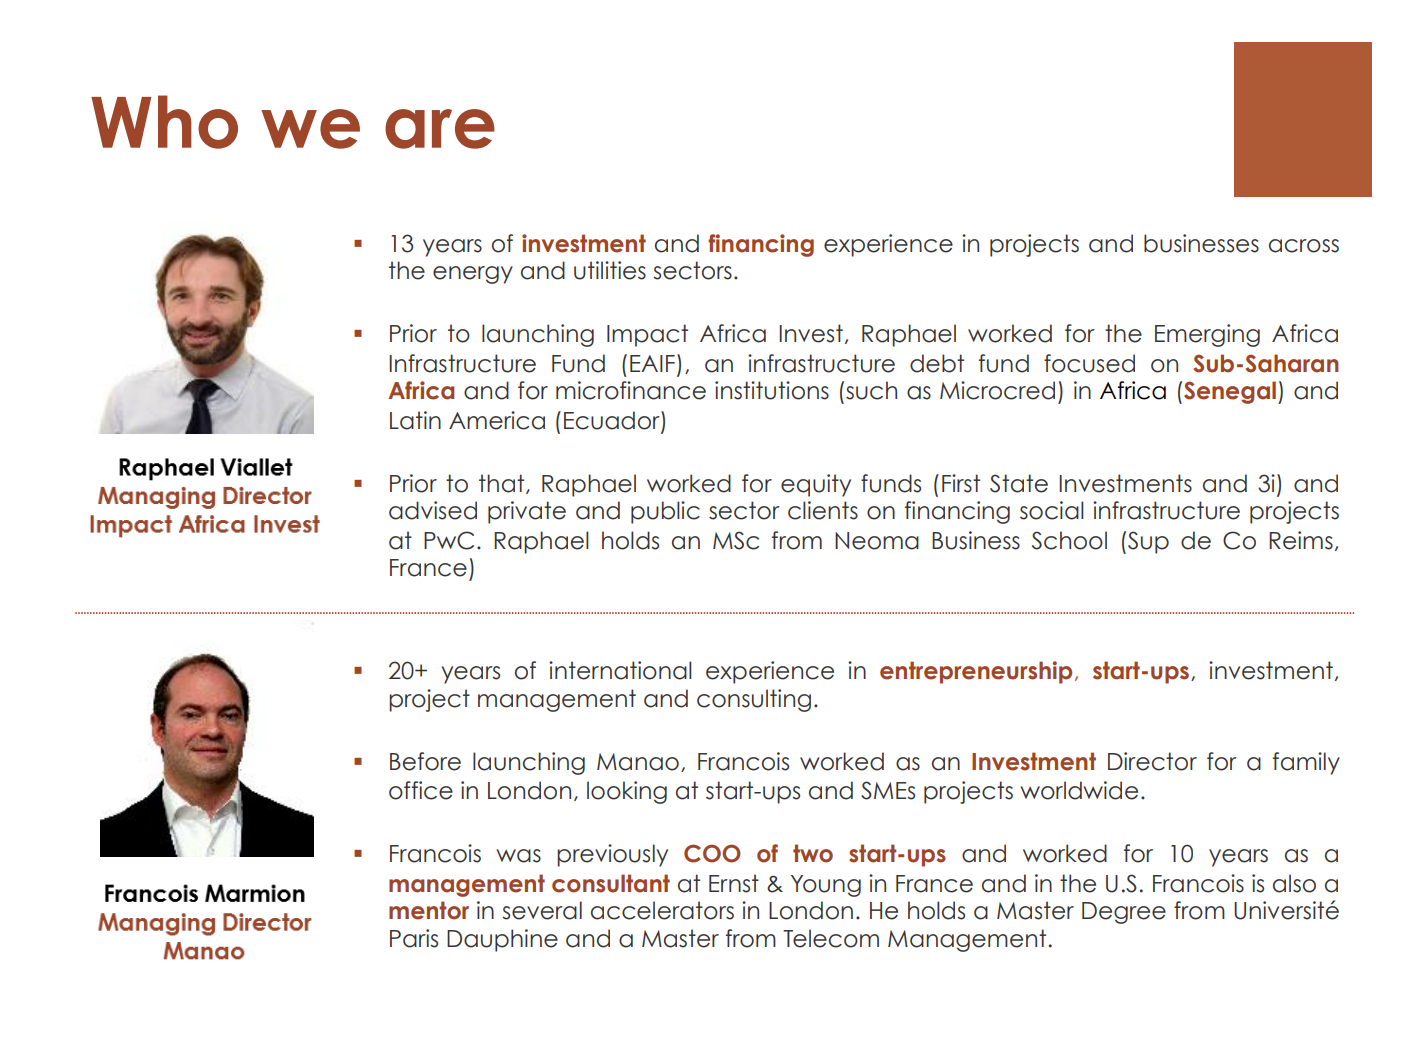 This screenshot has height=1062, width=1416. What do you see at coordinates (620, 670) in the screenshot?
I see `international` at bounding box center [620, 670].
